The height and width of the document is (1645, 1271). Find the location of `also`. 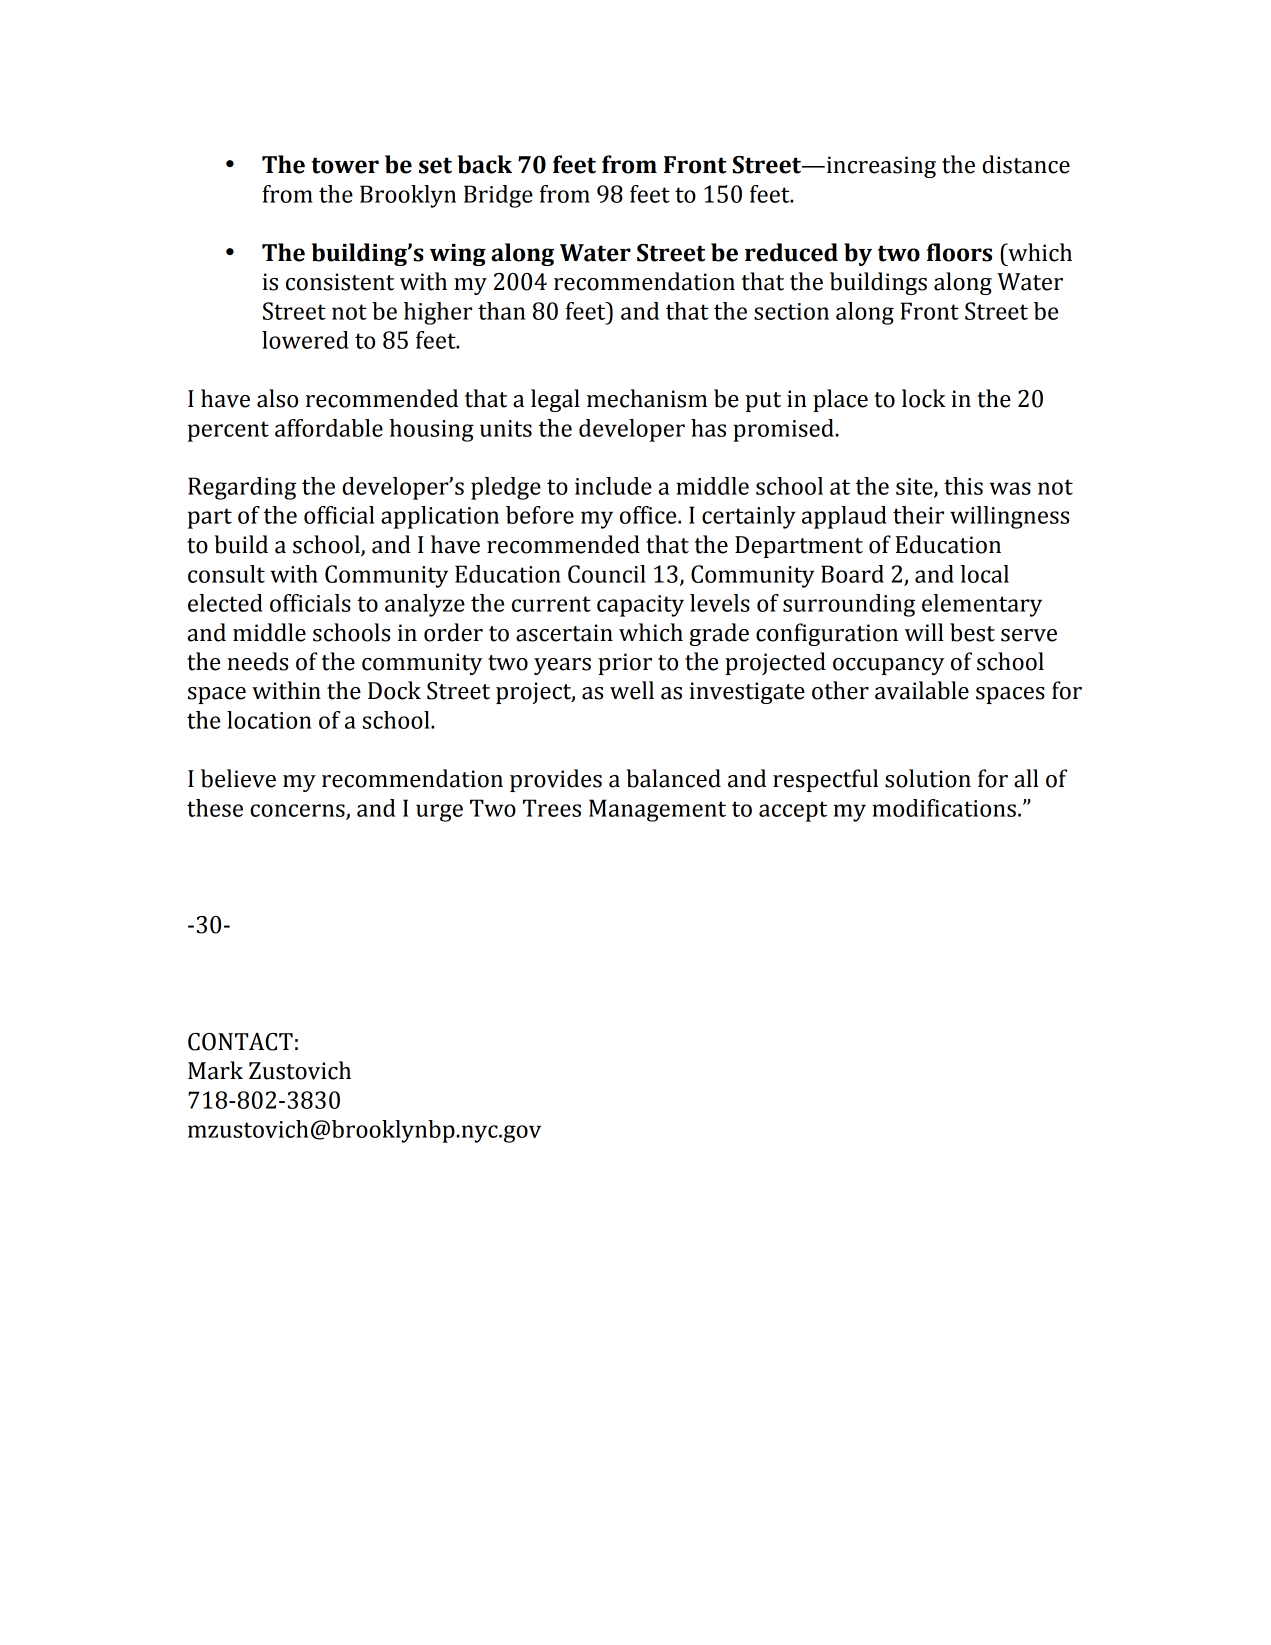

also is located at coordinates (277, 398).
